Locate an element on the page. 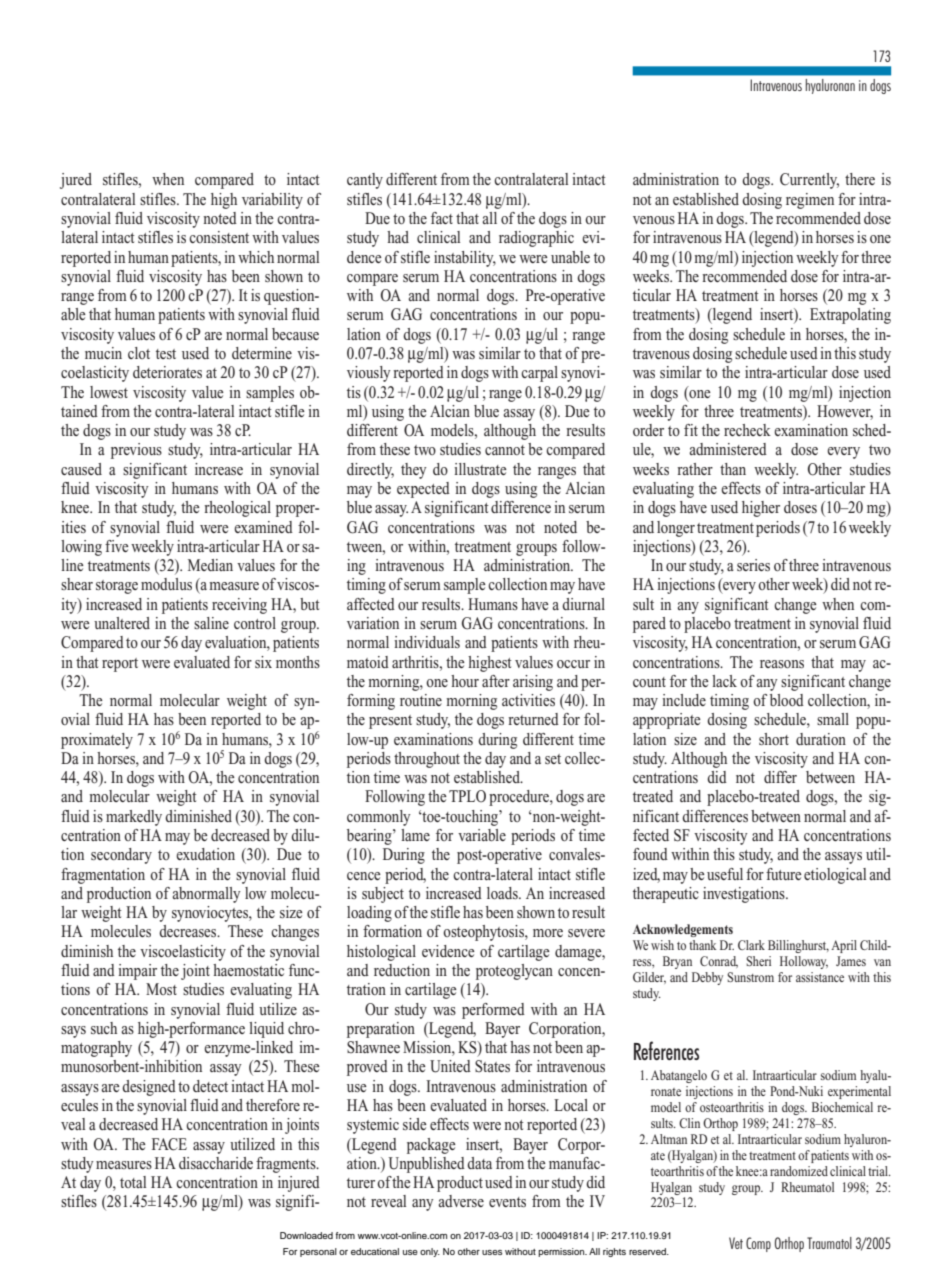 The image size is (952, 1271). fact is located at coordinates (442, 218).
